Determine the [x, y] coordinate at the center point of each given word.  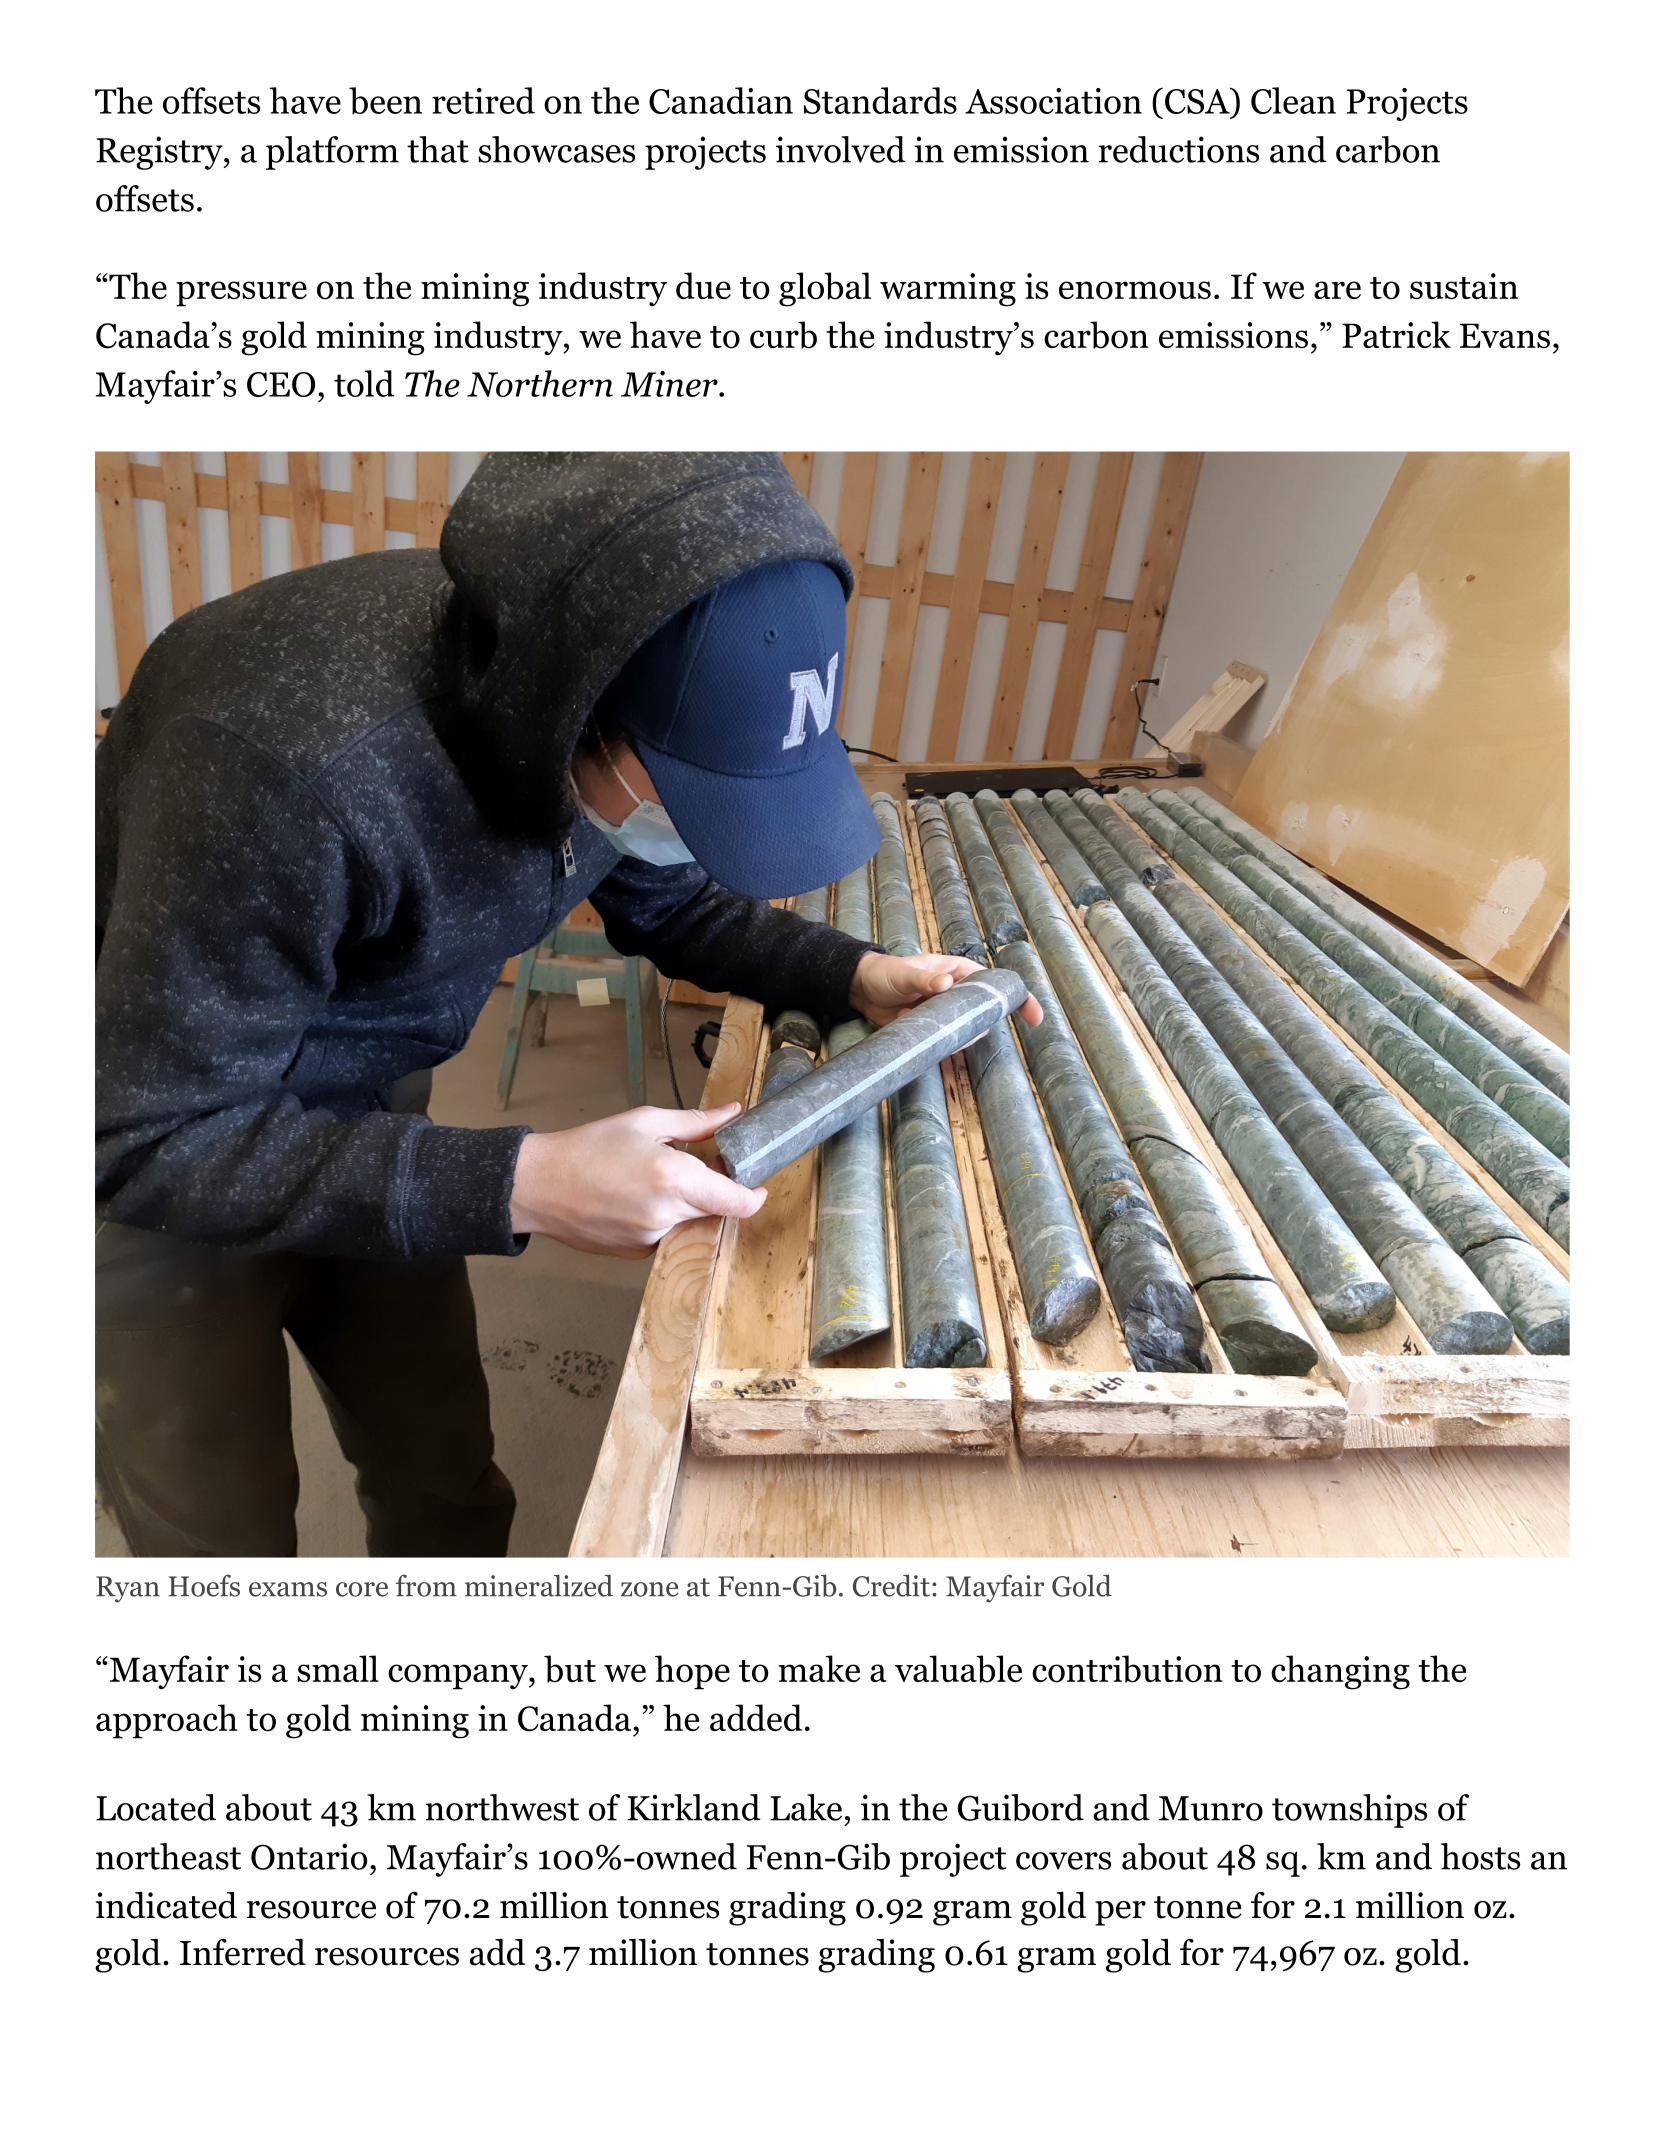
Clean [1293, 100]
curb [783, 335]
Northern [540, 383]
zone [649, 1589]
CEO [281, 384]
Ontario [309, 1856]
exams [288, 1589]
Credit [891, 1585]
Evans [1505, 335]
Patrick [1396, 334]
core [362, 1589]
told [364, 383]
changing [1340, 1672]
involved [841, 149]
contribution [1127, 1669]
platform [332, 153]
